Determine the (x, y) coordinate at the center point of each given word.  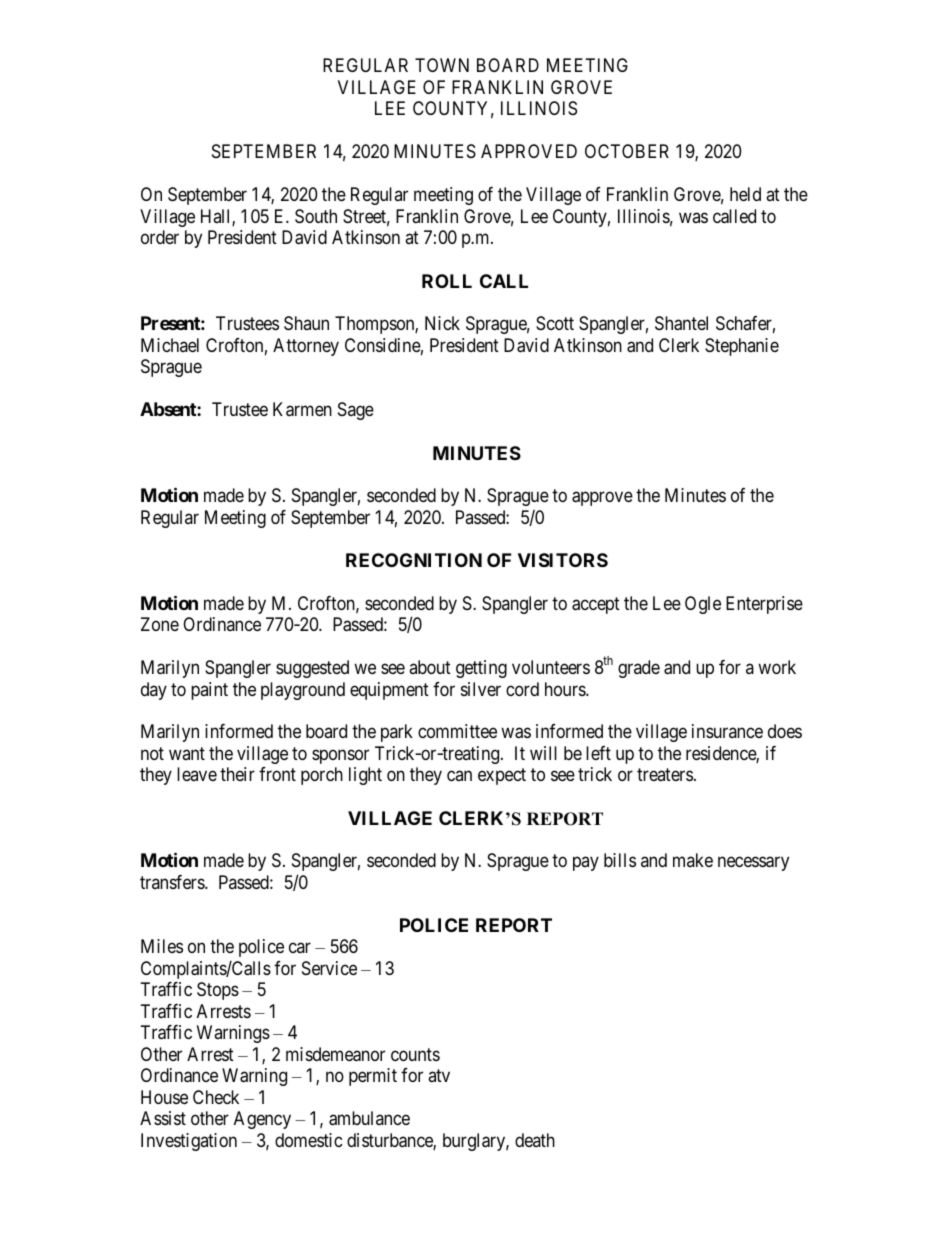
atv (439, 1075)
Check (216, 1097)
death (535, 1140)
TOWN (442, 65)
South (316, 216)
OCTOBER (627, 151)
